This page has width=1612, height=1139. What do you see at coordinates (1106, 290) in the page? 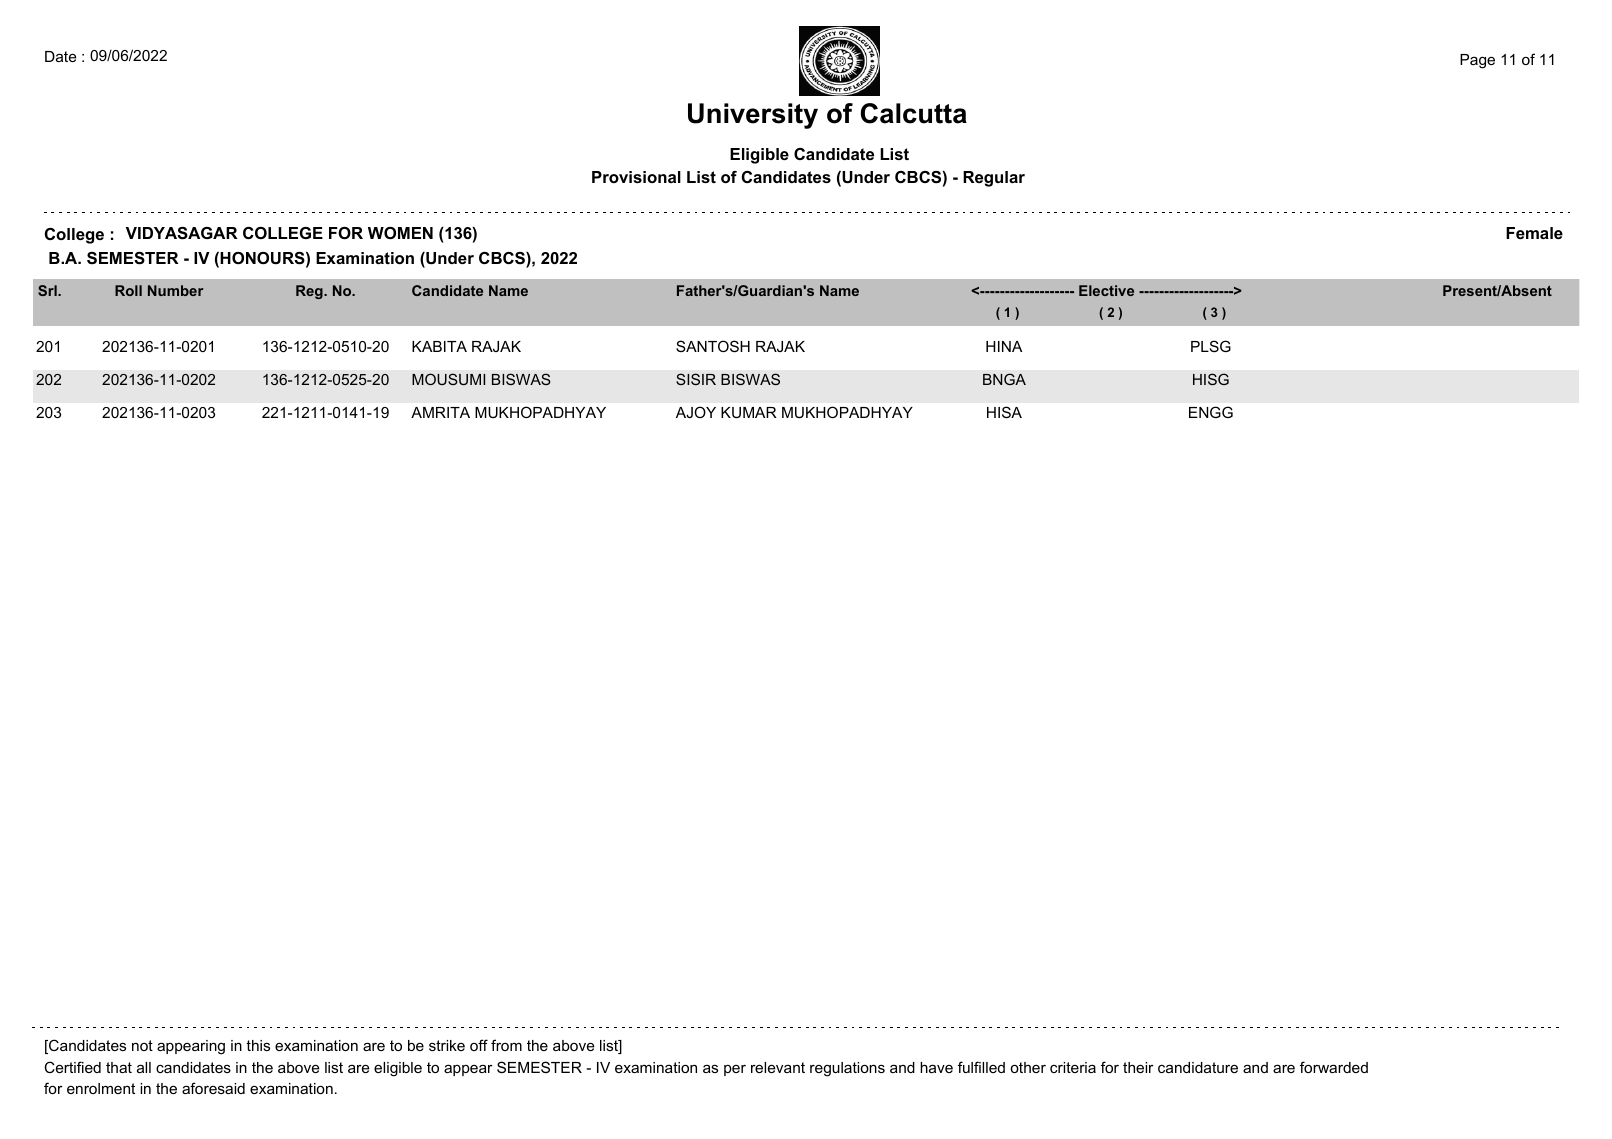
I see `Elective` at bounding box center [1106, 290].
